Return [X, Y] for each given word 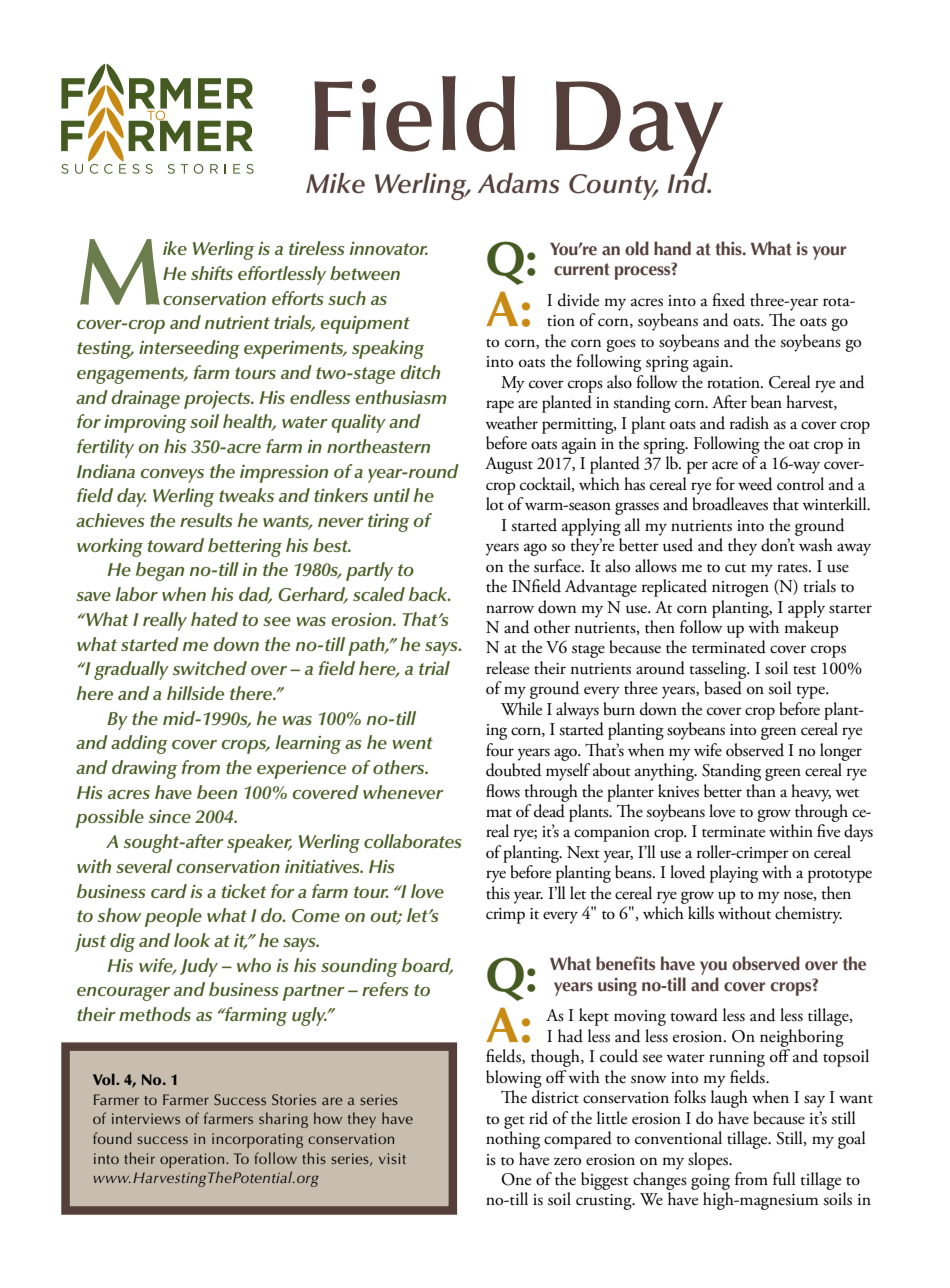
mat [499, 813]
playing [734, 874]
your [829, 253]
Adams [518, 183]
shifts [212, 273]
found [112, 1138]
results [206, 520]
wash [816, 545]
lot [495, 504]
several [144, 866]
